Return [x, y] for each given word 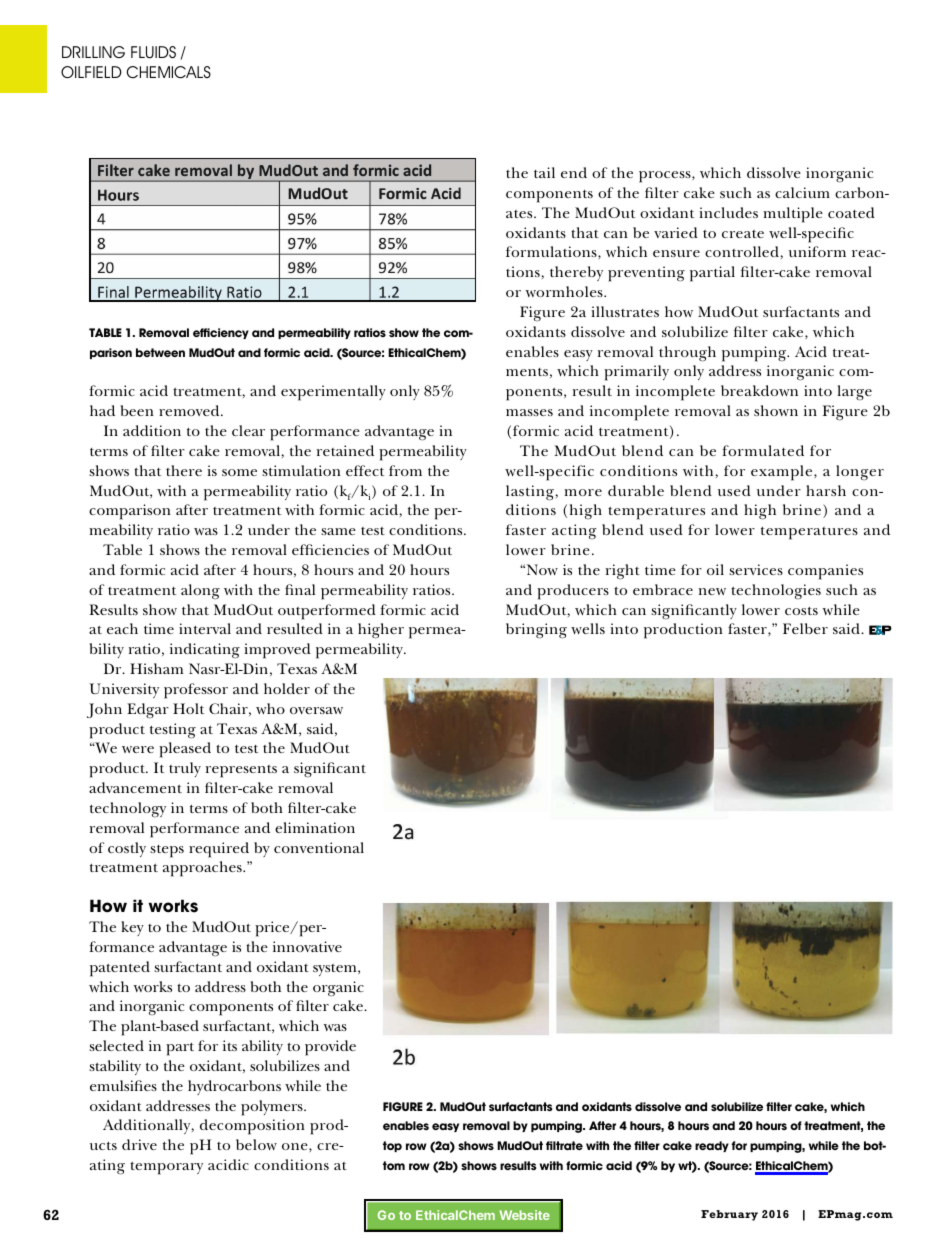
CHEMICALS [169, 72]
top [392, 1146]
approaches [203, 869]
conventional [319, 847]
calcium [802, 192]
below [256, 1144]
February [729, 1215]
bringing [536, 631]
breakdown [759, 390]
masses [529, 412]
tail [544, 172]
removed [190, 410]
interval [205, 628]
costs [801, 610]
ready [712, 1146]
